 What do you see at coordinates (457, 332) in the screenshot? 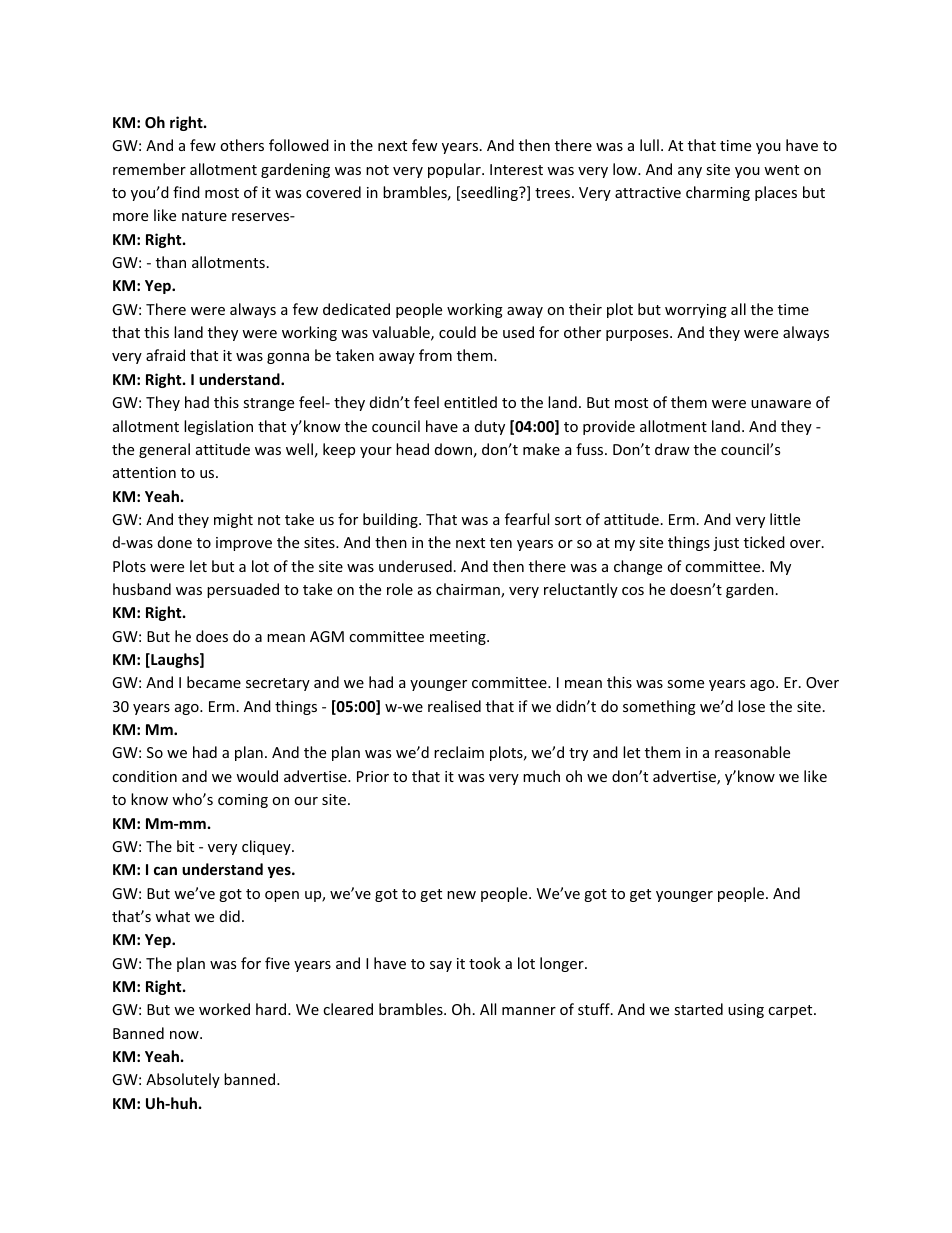
I see `could` at bounding box center [457, 332].
